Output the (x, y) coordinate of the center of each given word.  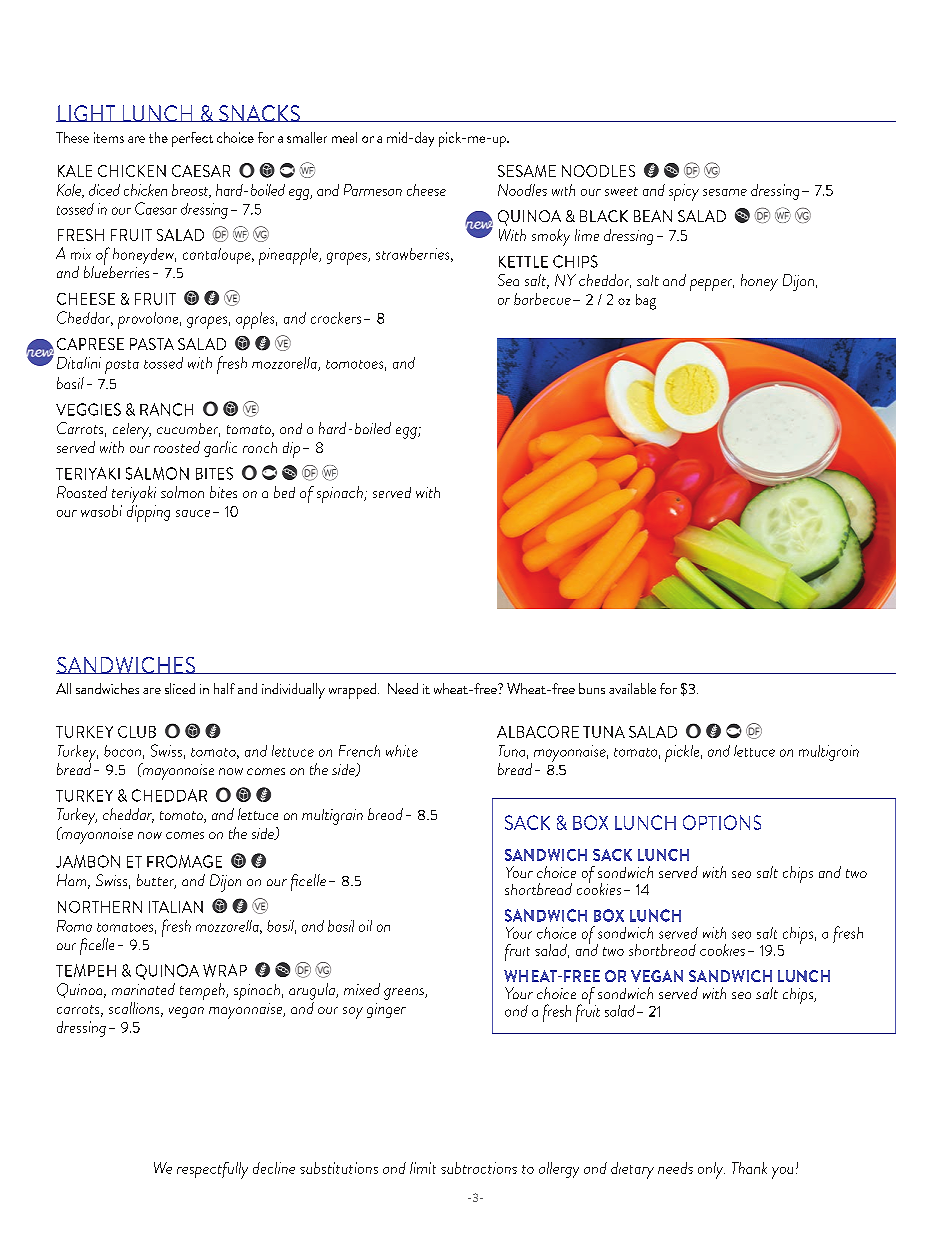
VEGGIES (88, 409)
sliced (180, 688)
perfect (192, 139)
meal (344, 137)
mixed (362, 989)
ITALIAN (176, 907)
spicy (684, 192)
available (632, 688)
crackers (336, 318)
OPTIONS (722, 822)
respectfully (212, 1170)
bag (646, 302)
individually (293, 691)
